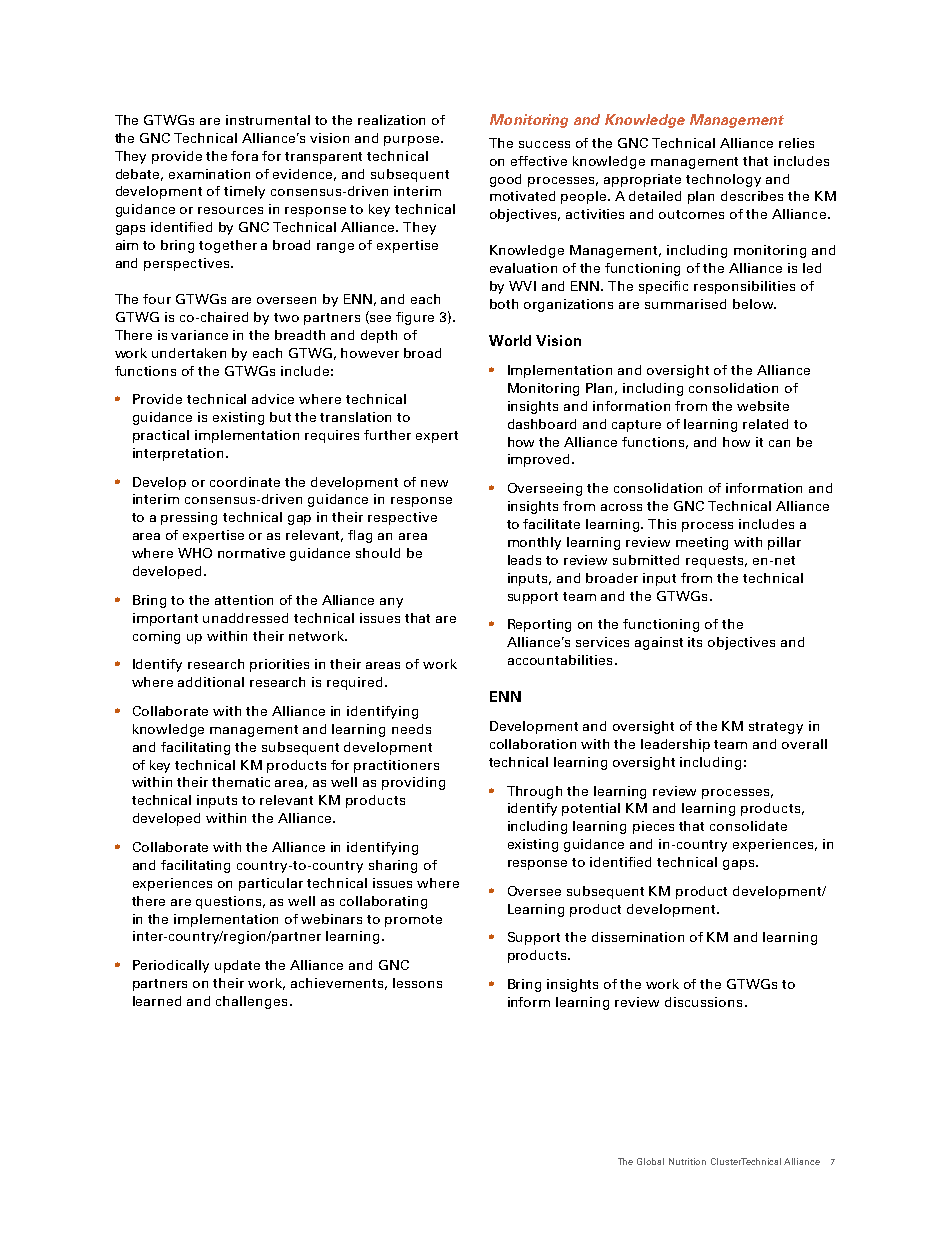 This screenshot has width=952, height=1233. I want to click on coordinate, so click(245, 482).
